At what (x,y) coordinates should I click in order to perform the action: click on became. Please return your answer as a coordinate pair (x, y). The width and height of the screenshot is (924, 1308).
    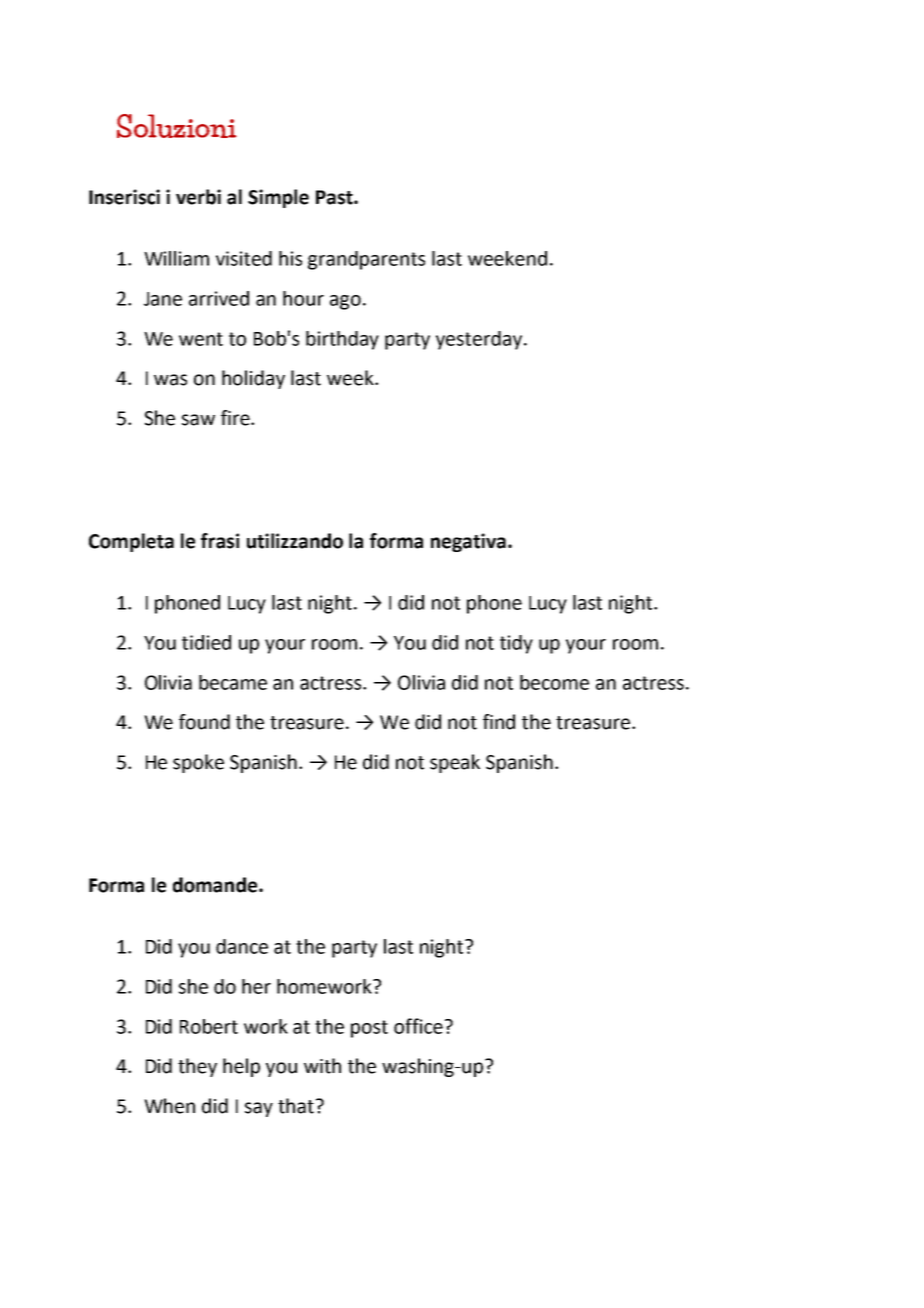
    Looking at the image, I should click on (233, 682).
